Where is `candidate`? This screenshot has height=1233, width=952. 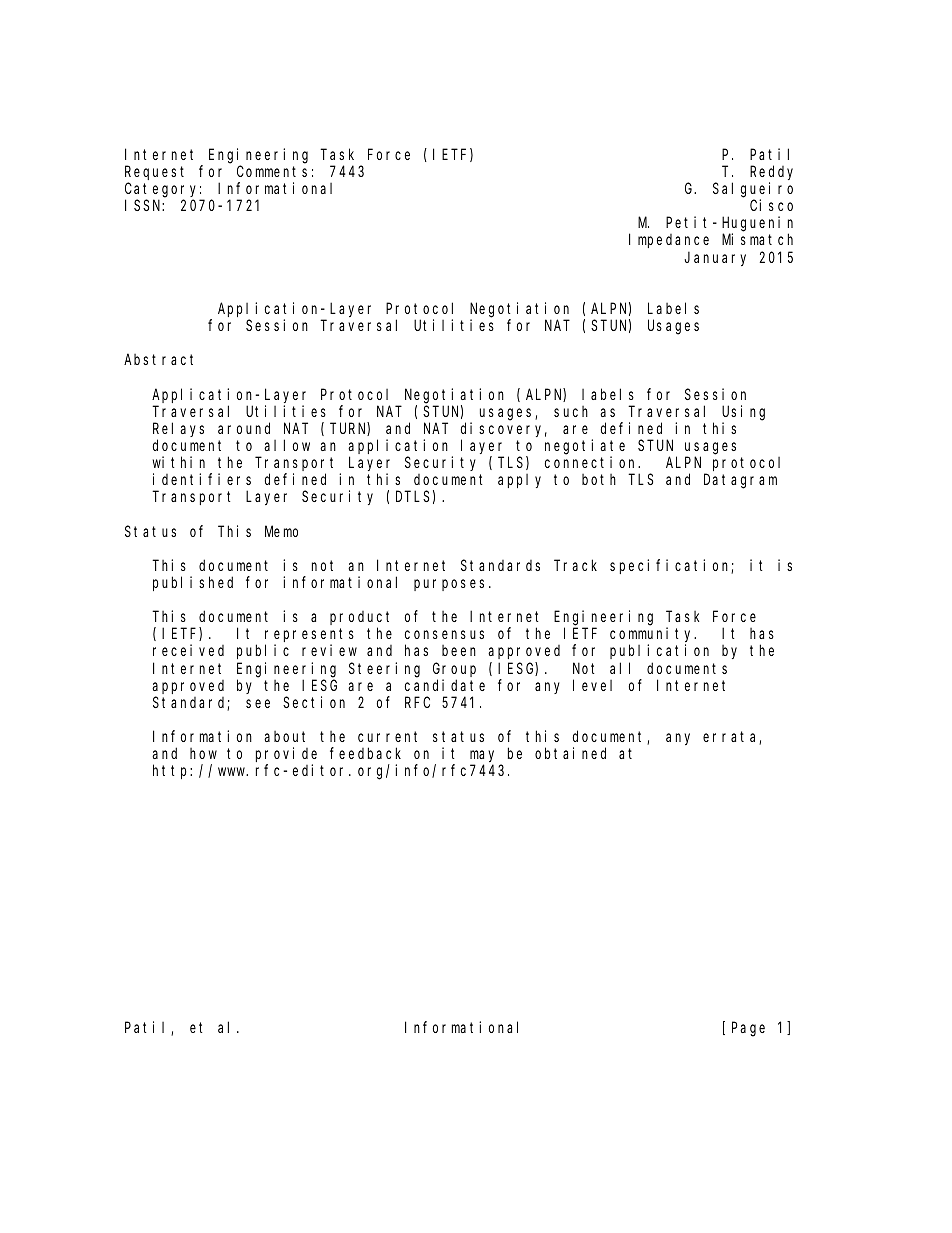
candidate is located at coordinates (445, 685).
